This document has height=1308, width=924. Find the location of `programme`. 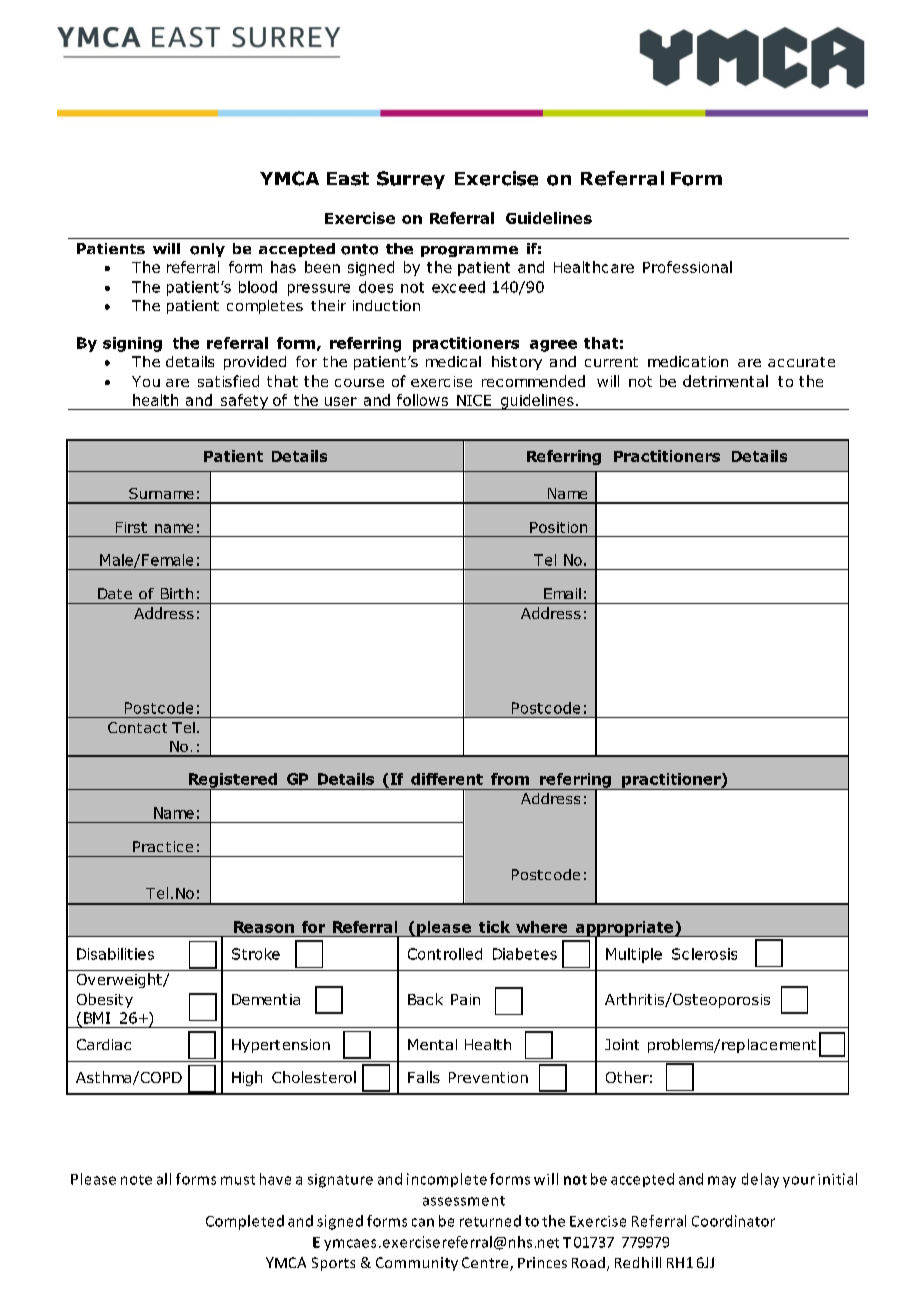

programme is located at coordinates (469, 251).
